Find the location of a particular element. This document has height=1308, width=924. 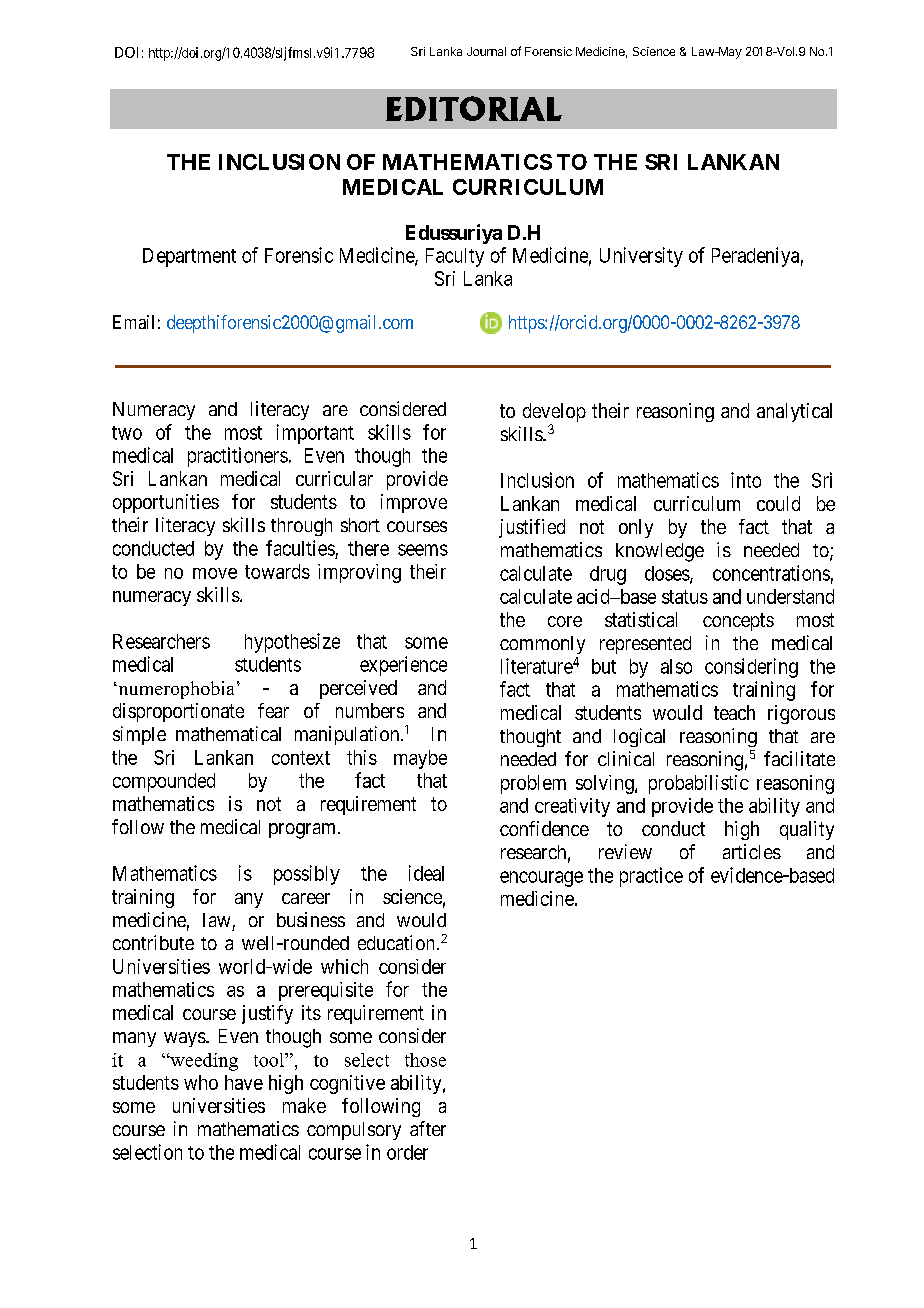

EDITORIAL is located at coordinates (474, 108).
